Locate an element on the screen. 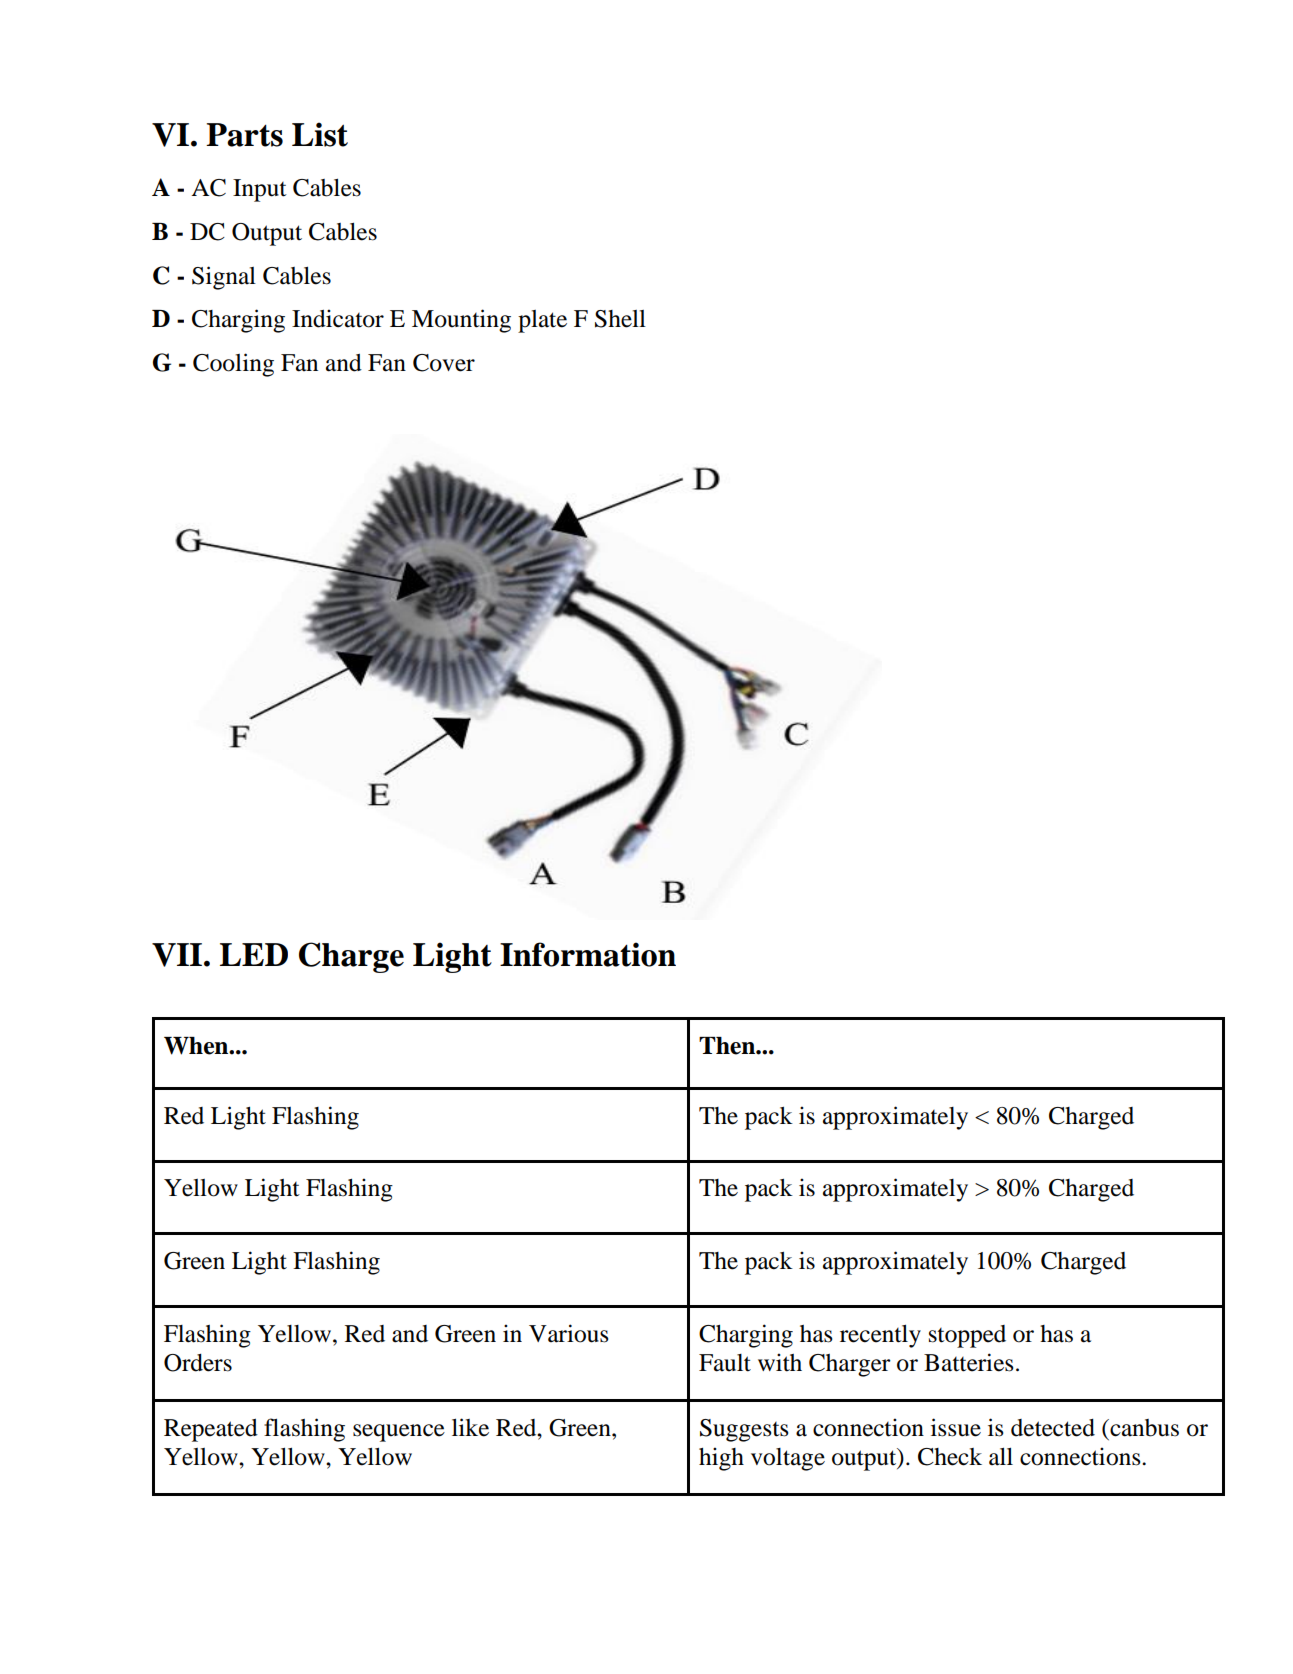 The width and height of the screenshot is (1293, 1674). Information is located at coordinates (588, 954).
